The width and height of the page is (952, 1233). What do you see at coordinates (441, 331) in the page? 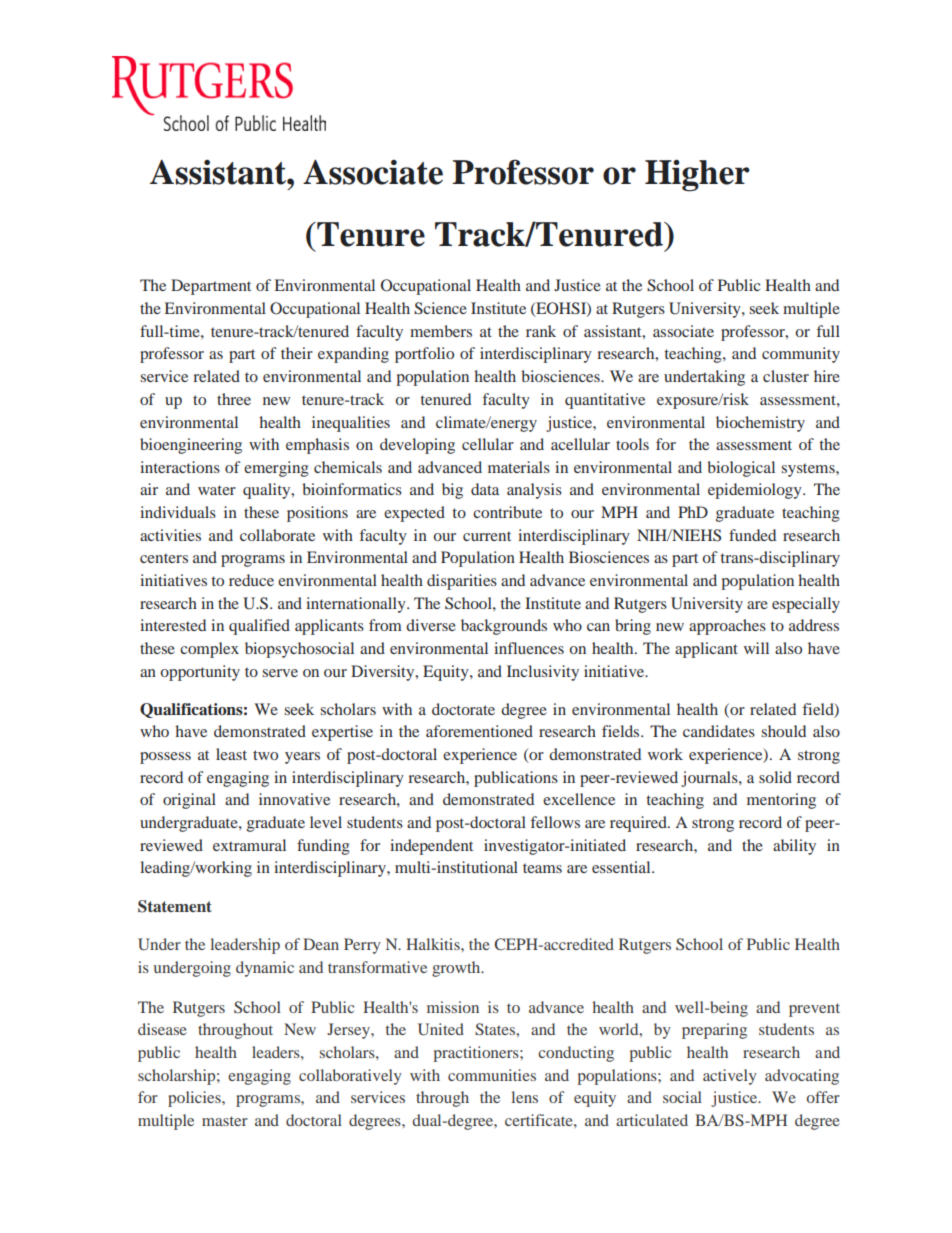
I see `members` at bounding box center [441, 331].
